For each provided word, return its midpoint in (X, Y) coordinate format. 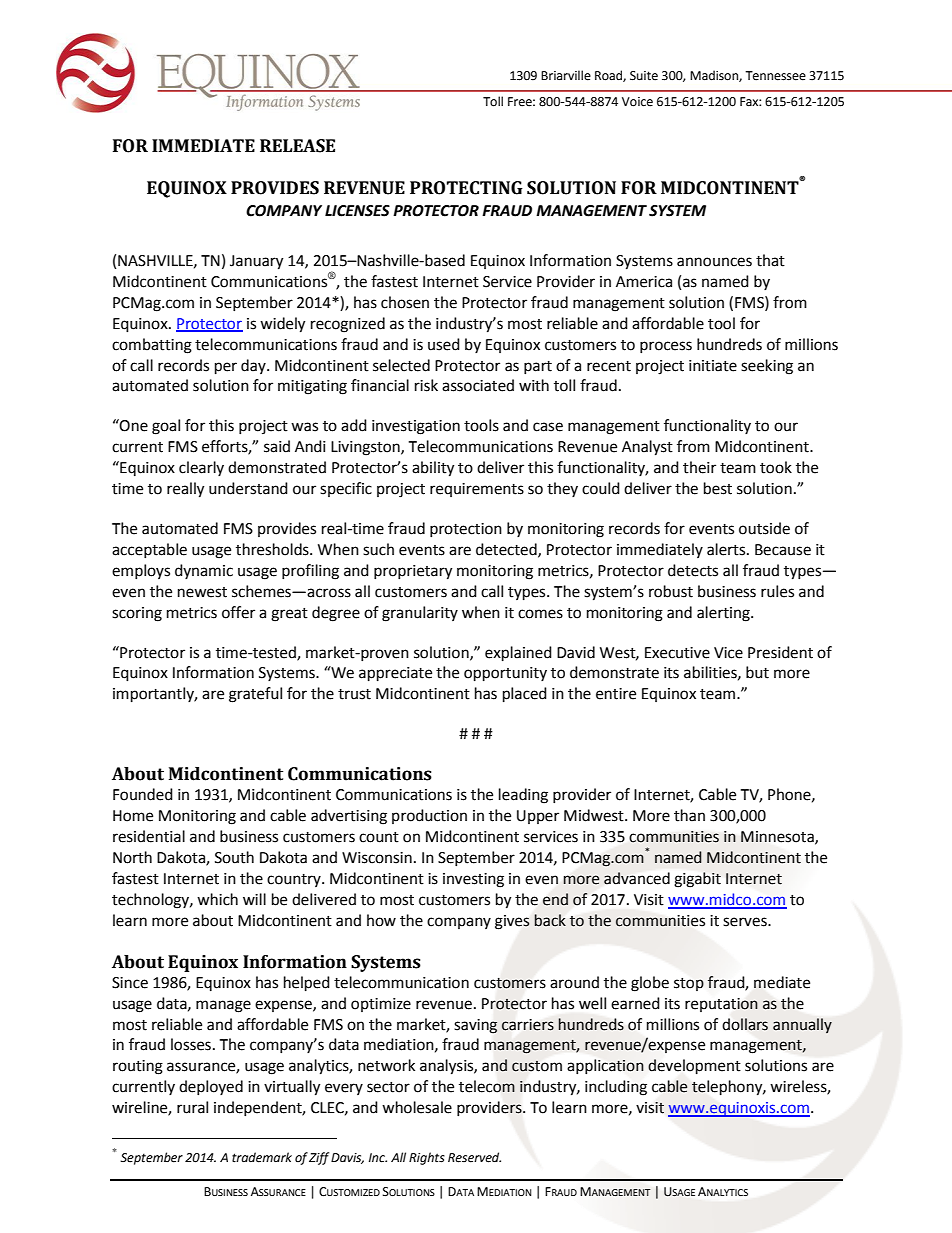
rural (192, 1107)
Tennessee (775, 76)
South (234, 857)
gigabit (697, 880)
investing (473, 880)
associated (478, 385)
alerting (724, 614)
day (254, 366)
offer (238, 612)
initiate (713, 366)
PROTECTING (466, 188)
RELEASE (297, 146)
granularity (420, 614)
